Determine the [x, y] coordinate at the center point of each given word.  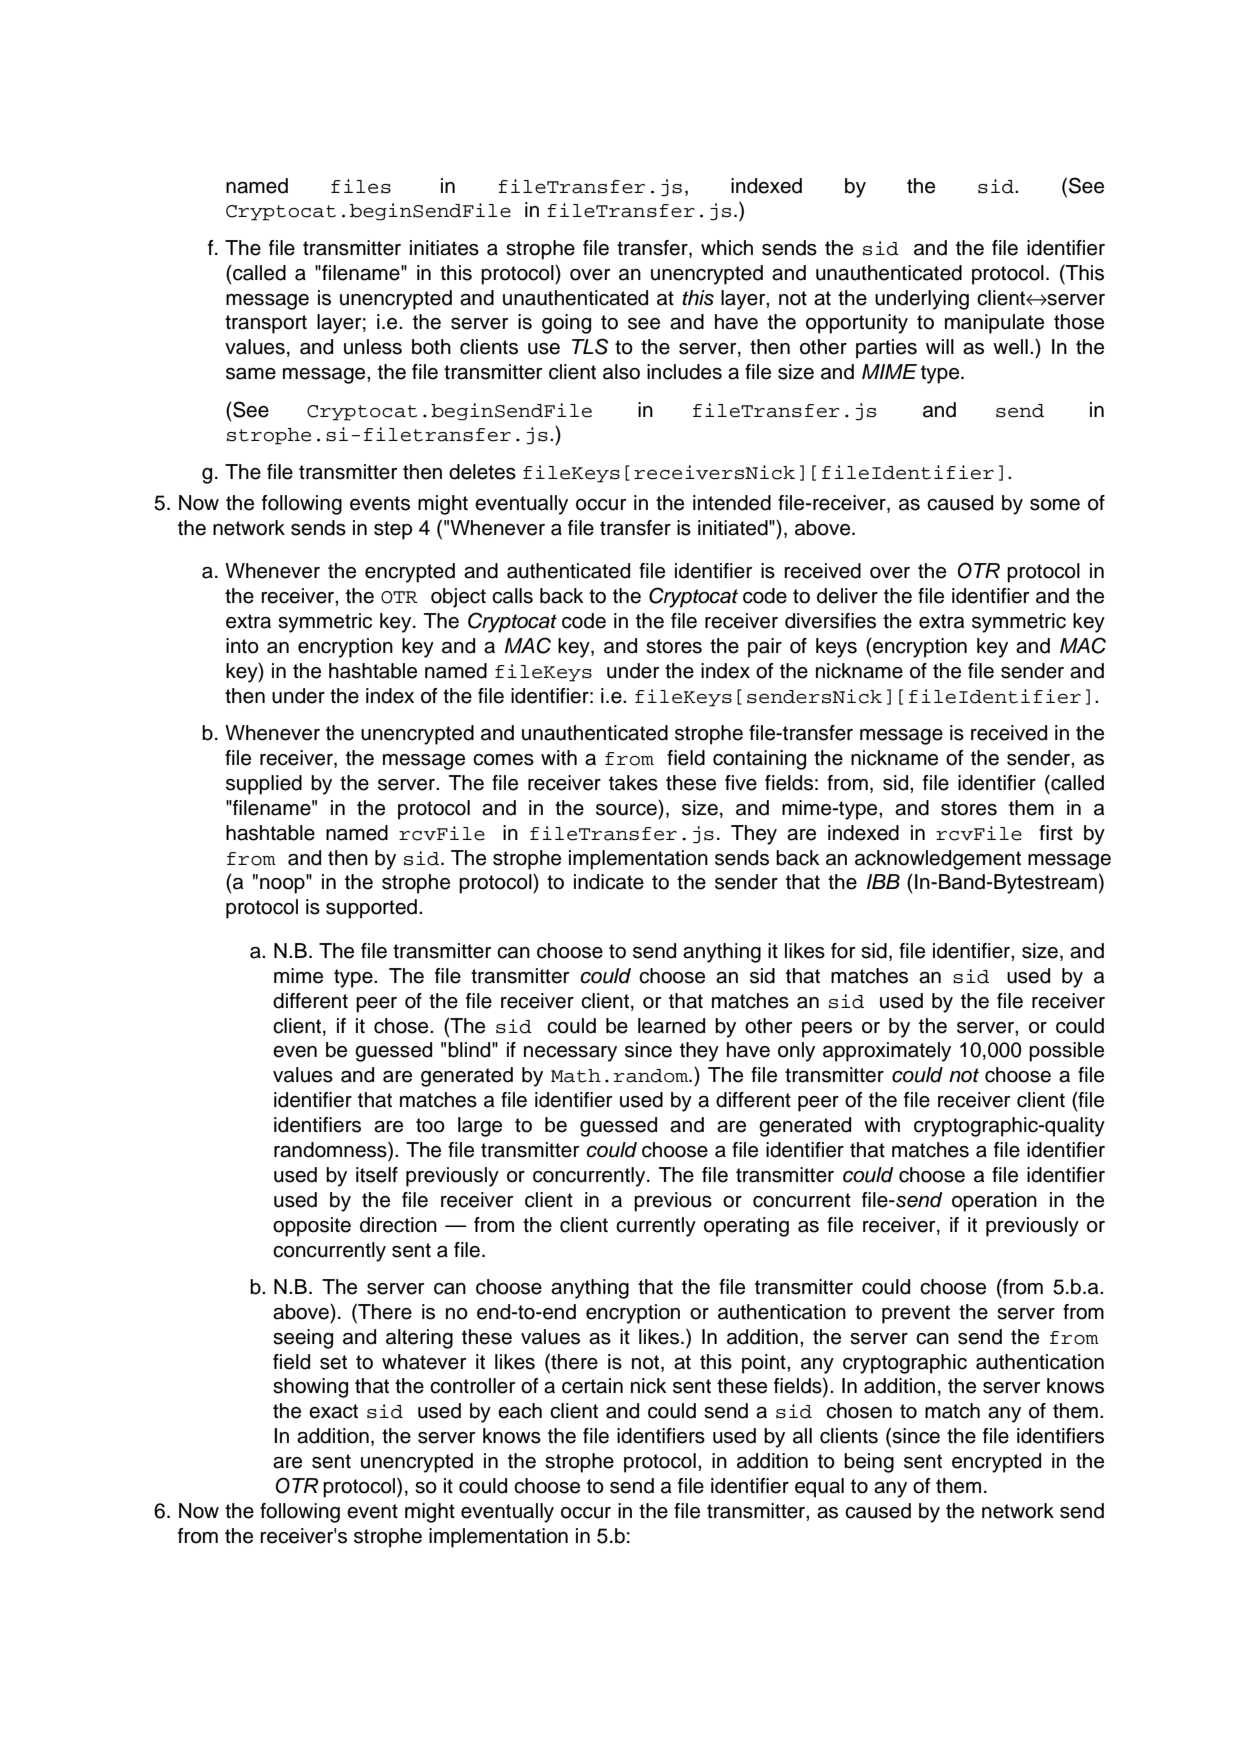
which [727, 248]
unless [373, 347]
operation [994, 1202]
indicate [609, 882]
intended [732, 503]
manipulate [994, 324]
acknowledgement [938, 860]
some [1055, 505]
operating [746, 1227]
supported [371, 909]
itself [377, 1175]
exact [333, 1411]
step [393, 530]
